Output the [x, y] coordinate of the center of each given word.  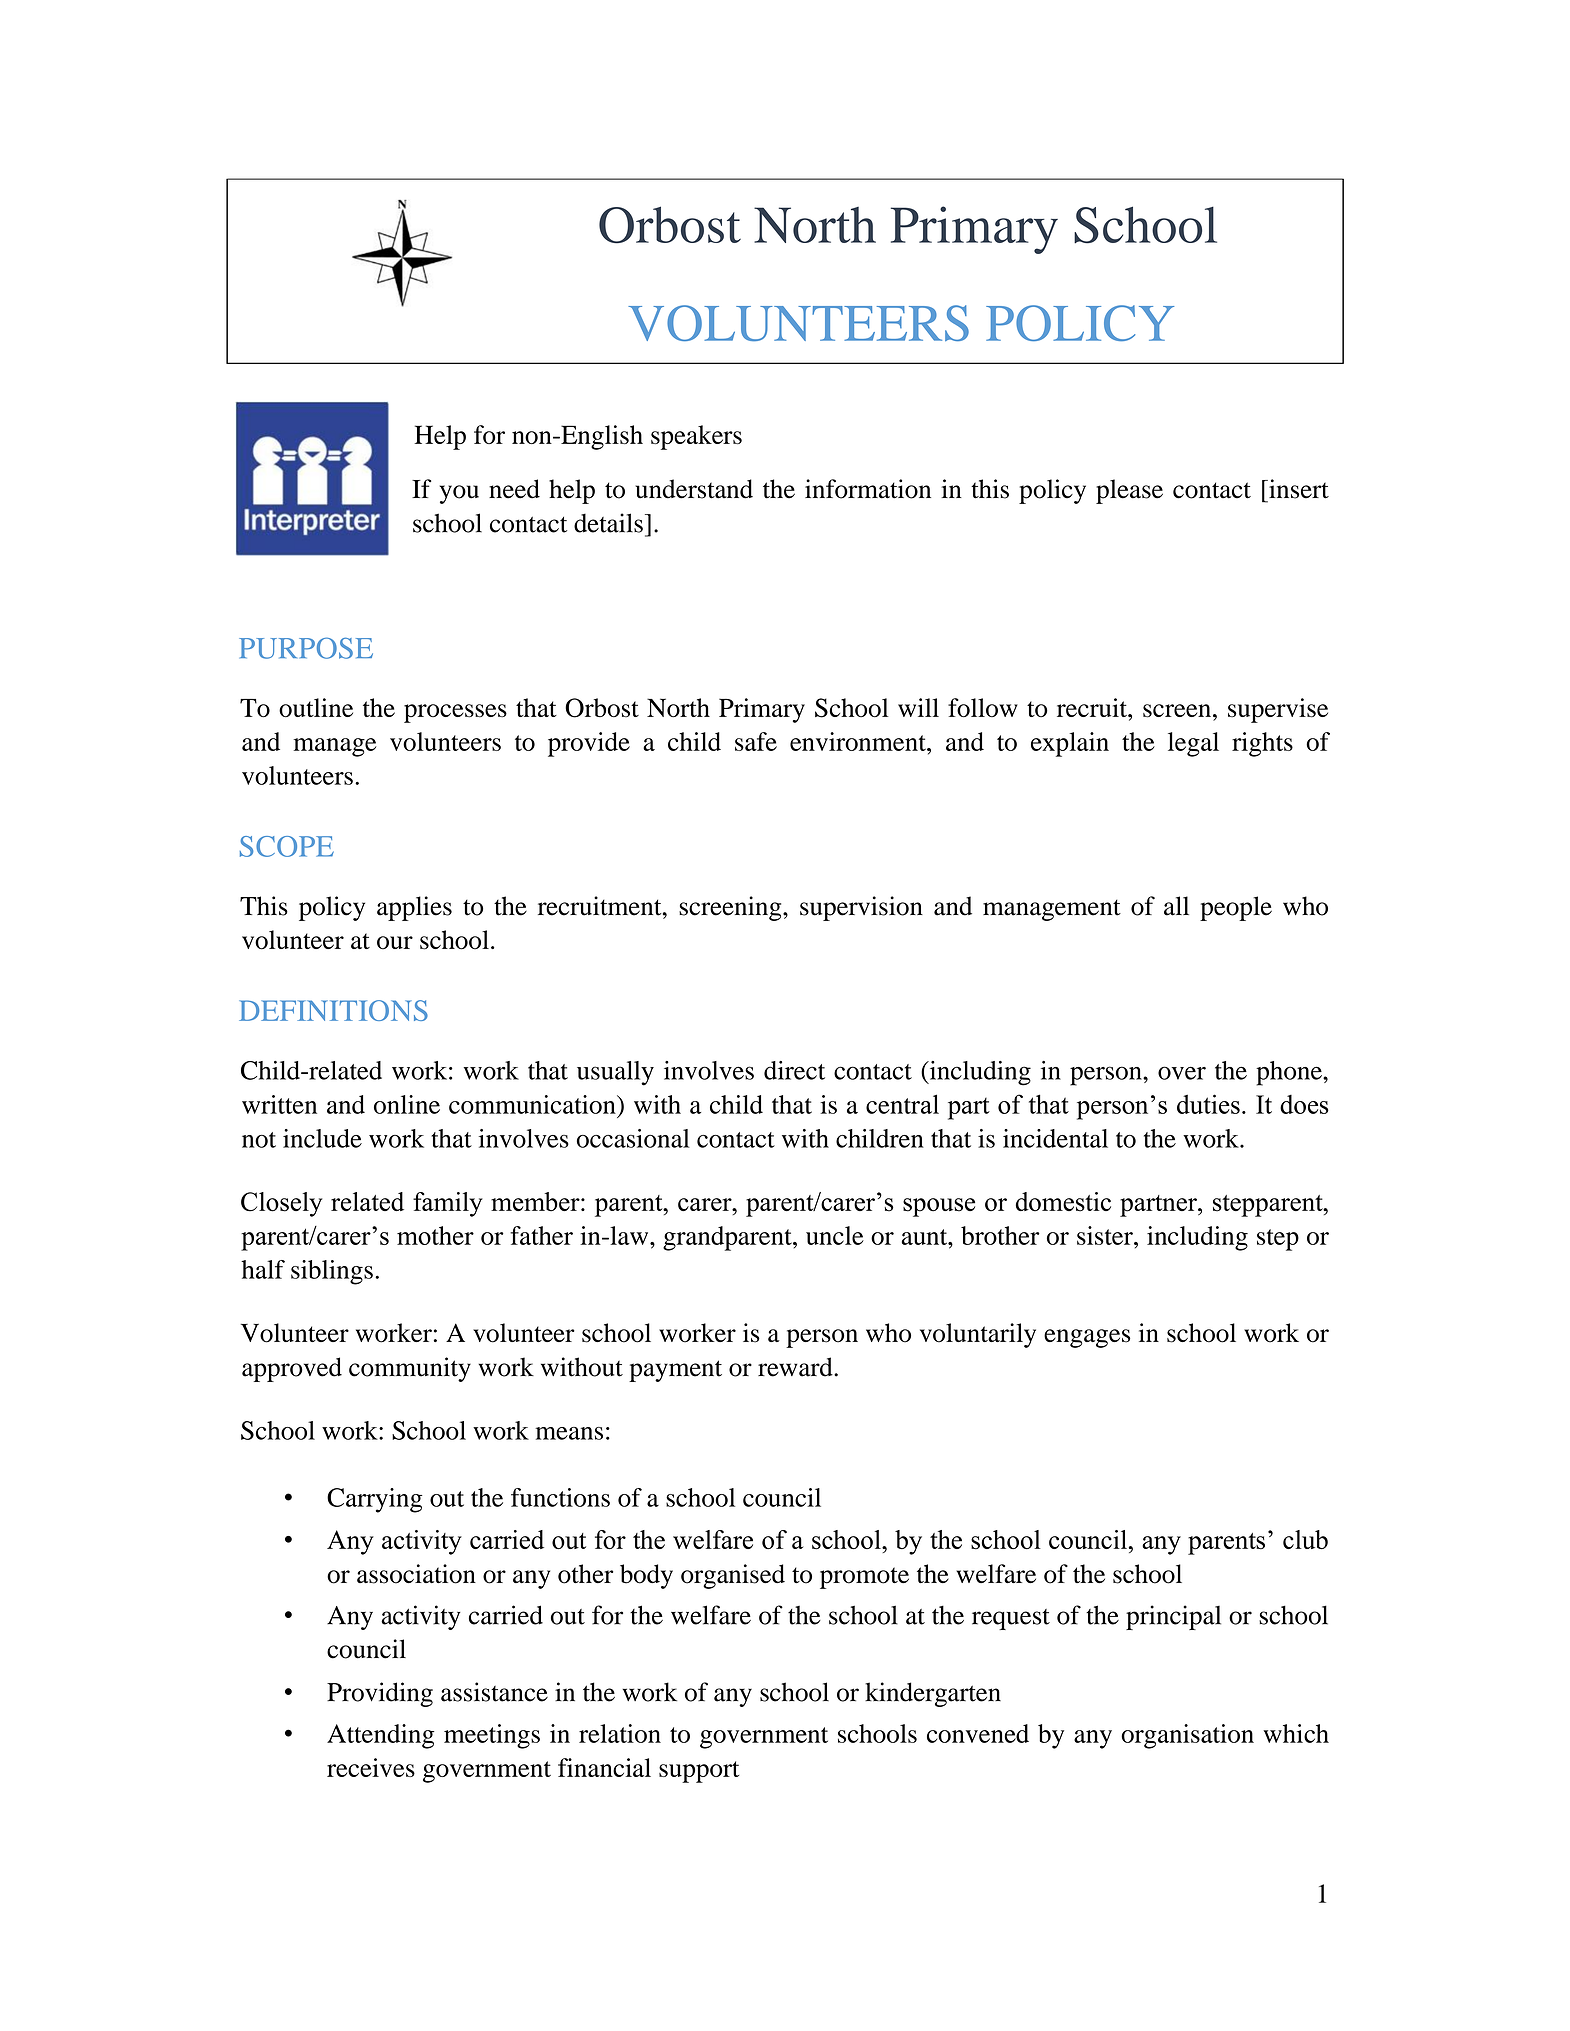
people [1236, 908]
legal [1193, 744]
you [459, 494]
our [395, 943]
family [448, 1204]
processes [455, 713]
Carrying [375, 1500]
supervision [861, 908]
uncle [835, 1235]
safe [756, 741]
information [868, 489]
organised [733, 1576]
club [1305, 1539]
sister [1106, 1235]
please [1129, 491]
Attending [381, 1736]
